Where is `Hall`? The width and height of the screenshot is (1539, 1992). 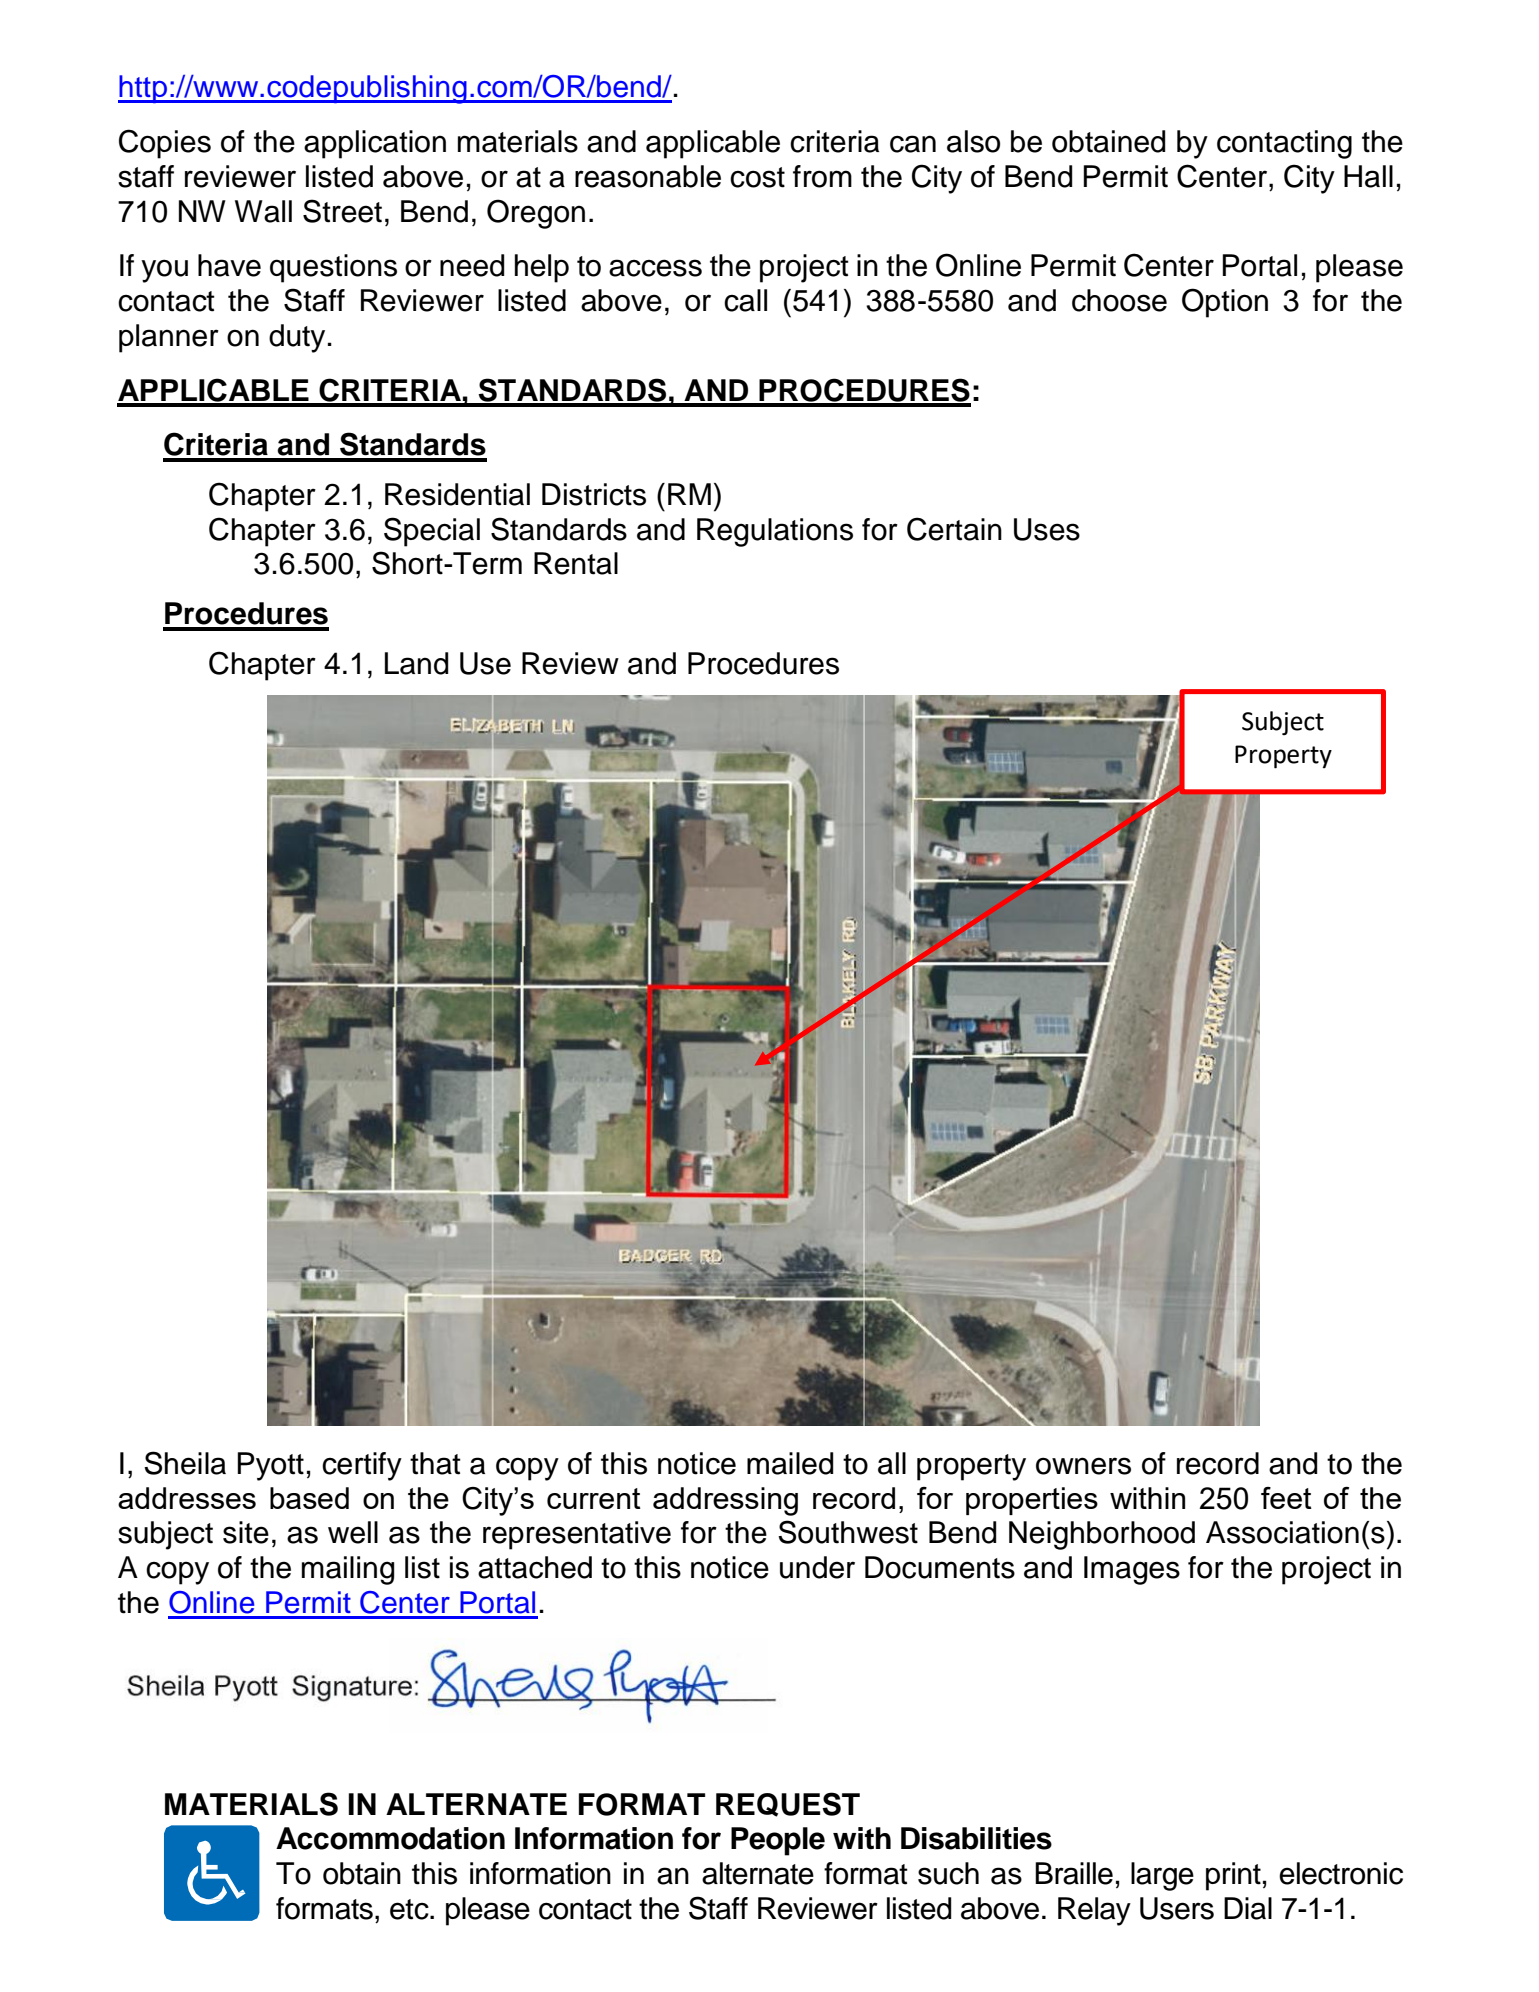
Hall is located at coordinates (1368, 176).
